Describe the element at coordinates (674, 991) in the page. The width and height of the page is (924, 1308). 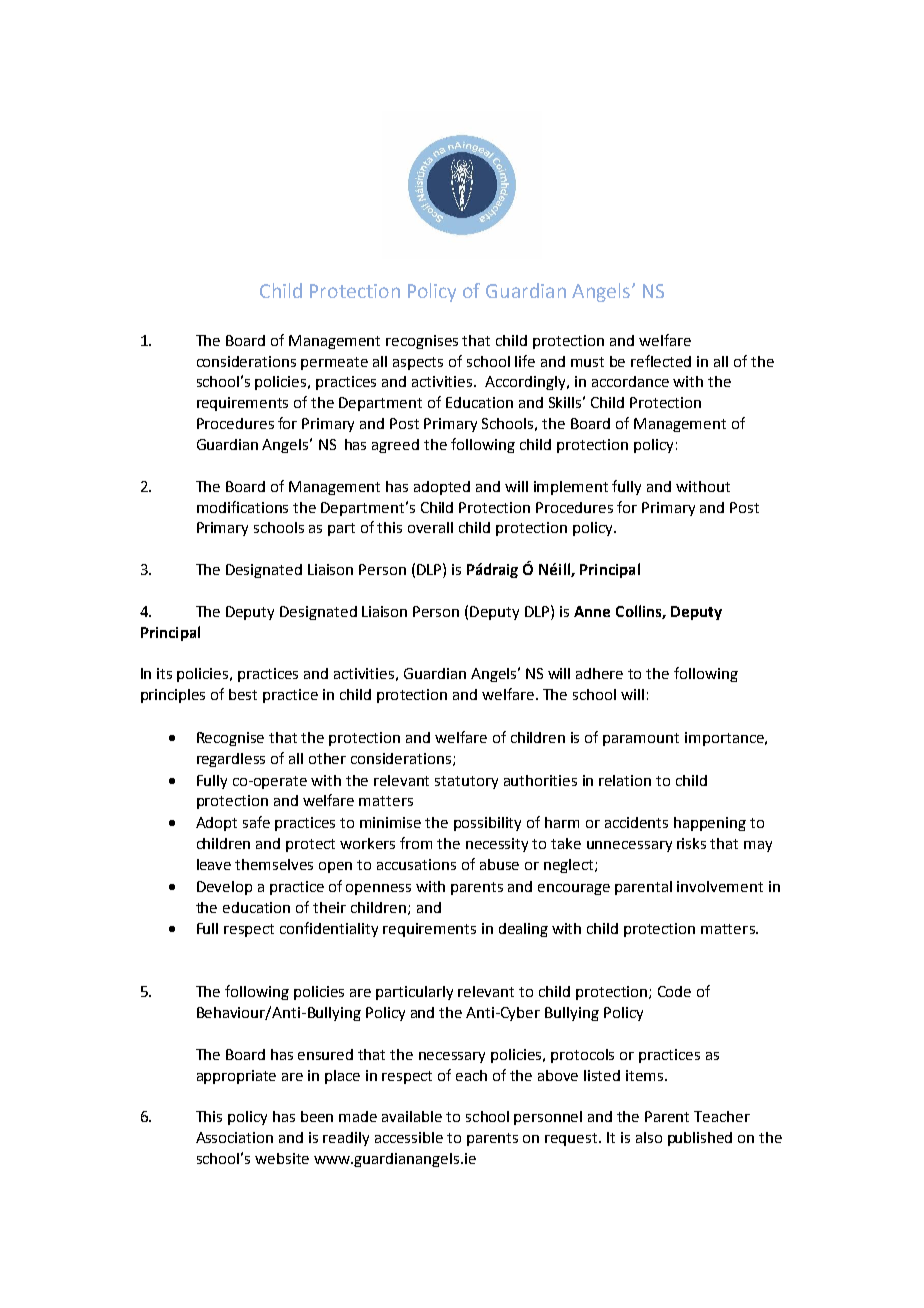
I see `Code` at that location.
